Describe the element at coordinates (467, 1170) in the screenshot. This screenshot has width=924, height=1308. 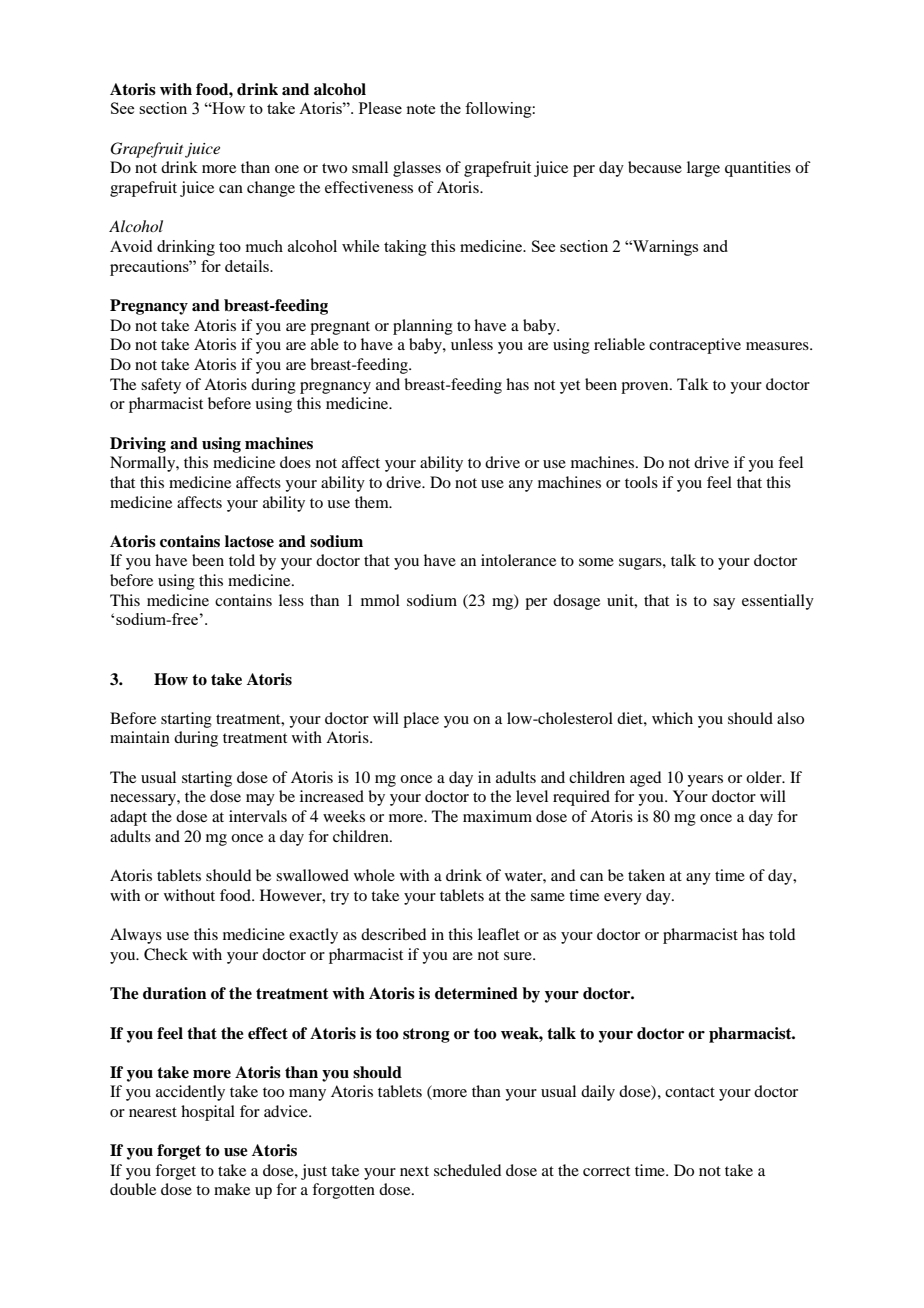
I see `scheduled` at that location.
